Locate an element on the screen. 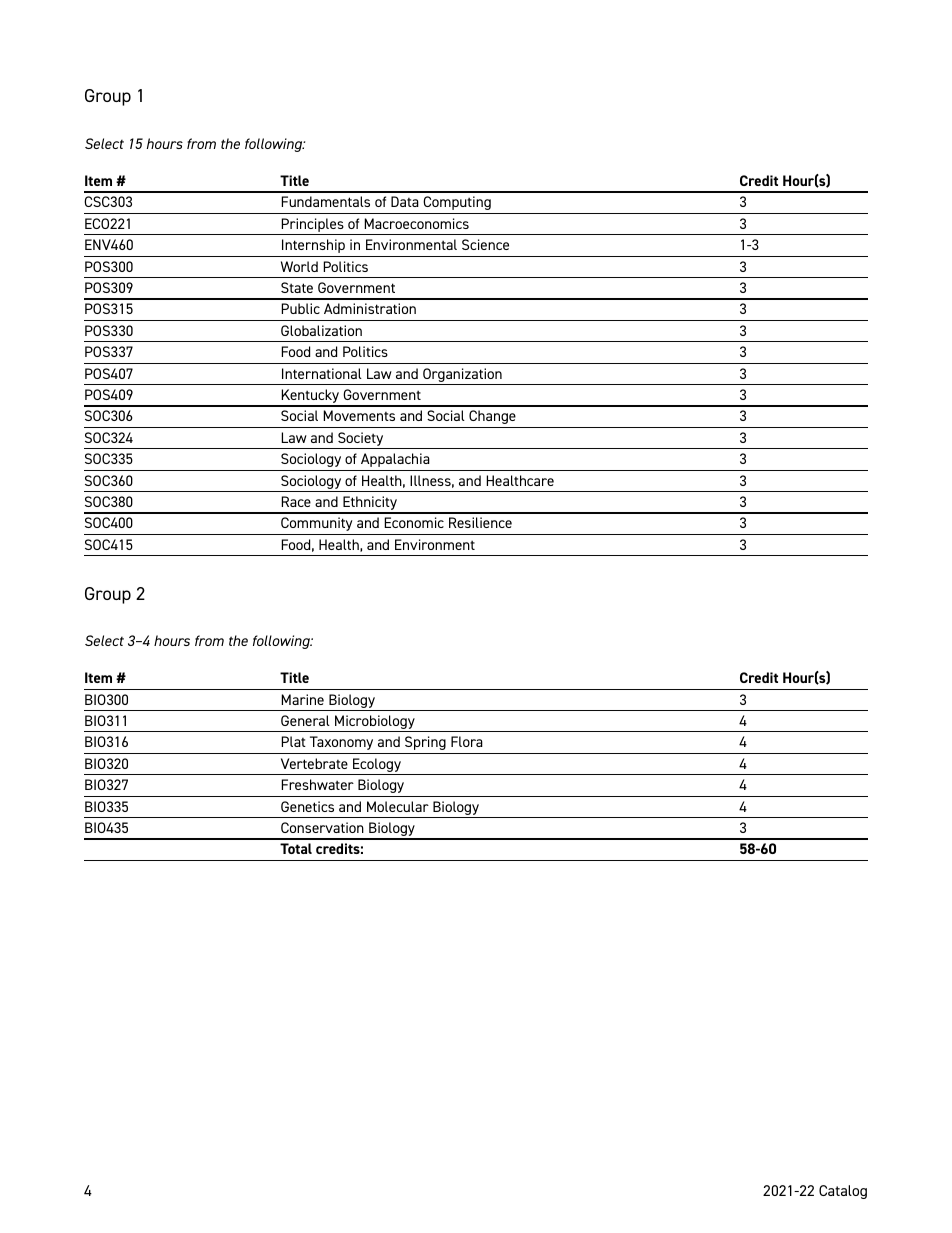  Principles is located at coordinates (313, 226).
